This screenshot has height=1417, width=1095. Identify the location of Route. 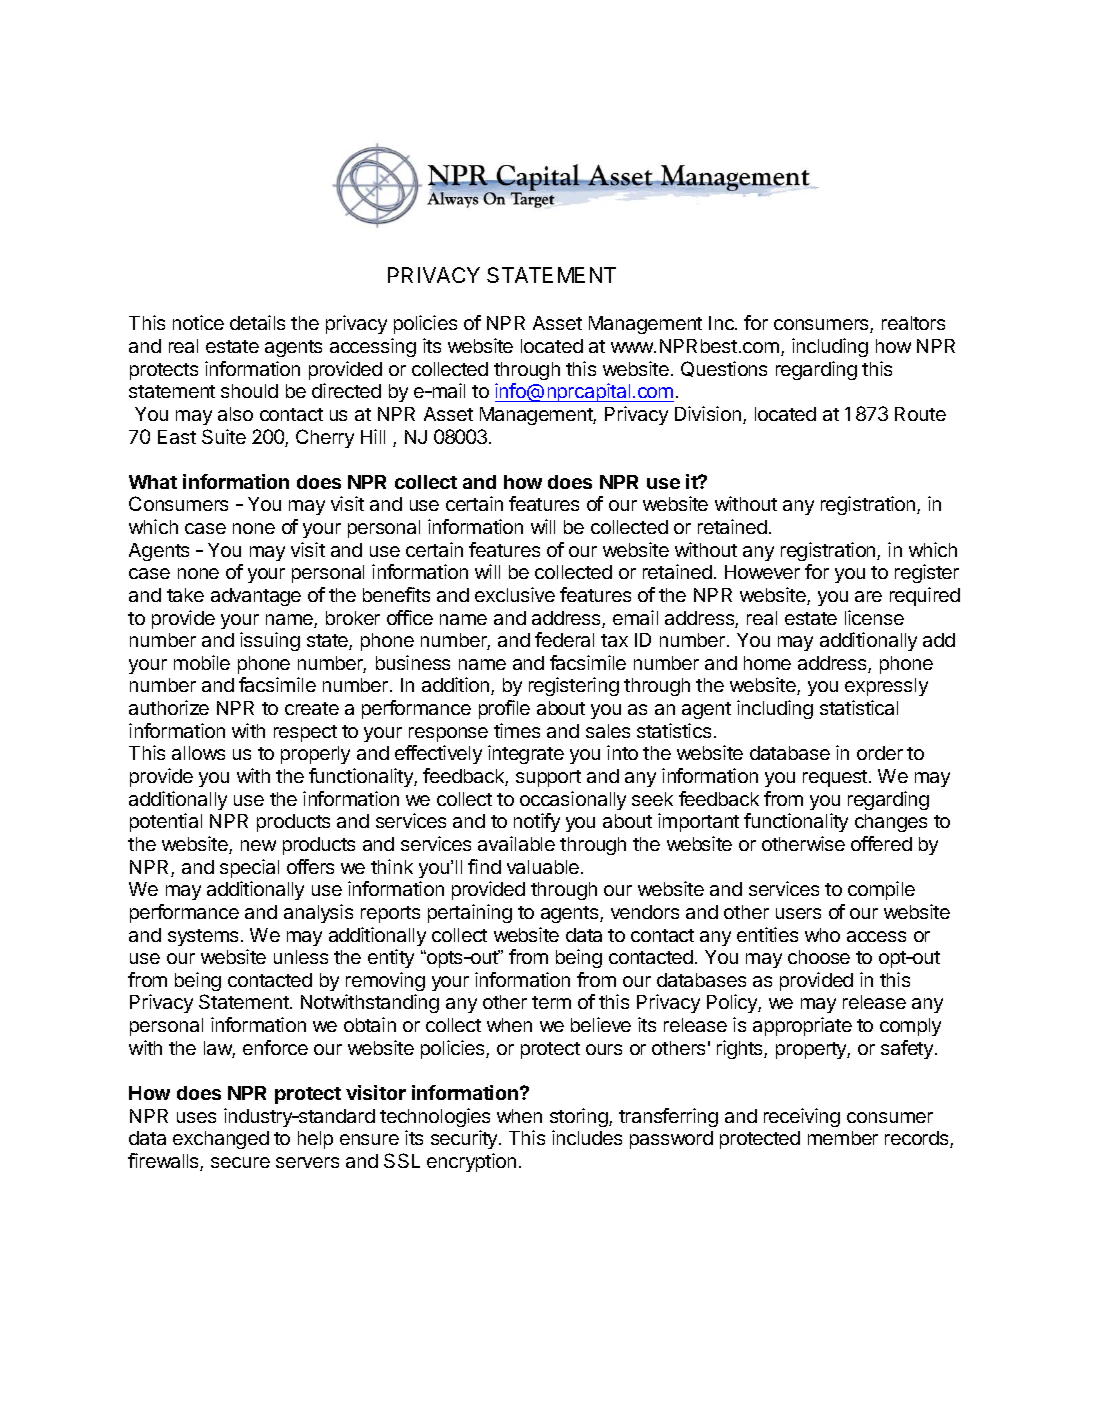
(920, 414).
